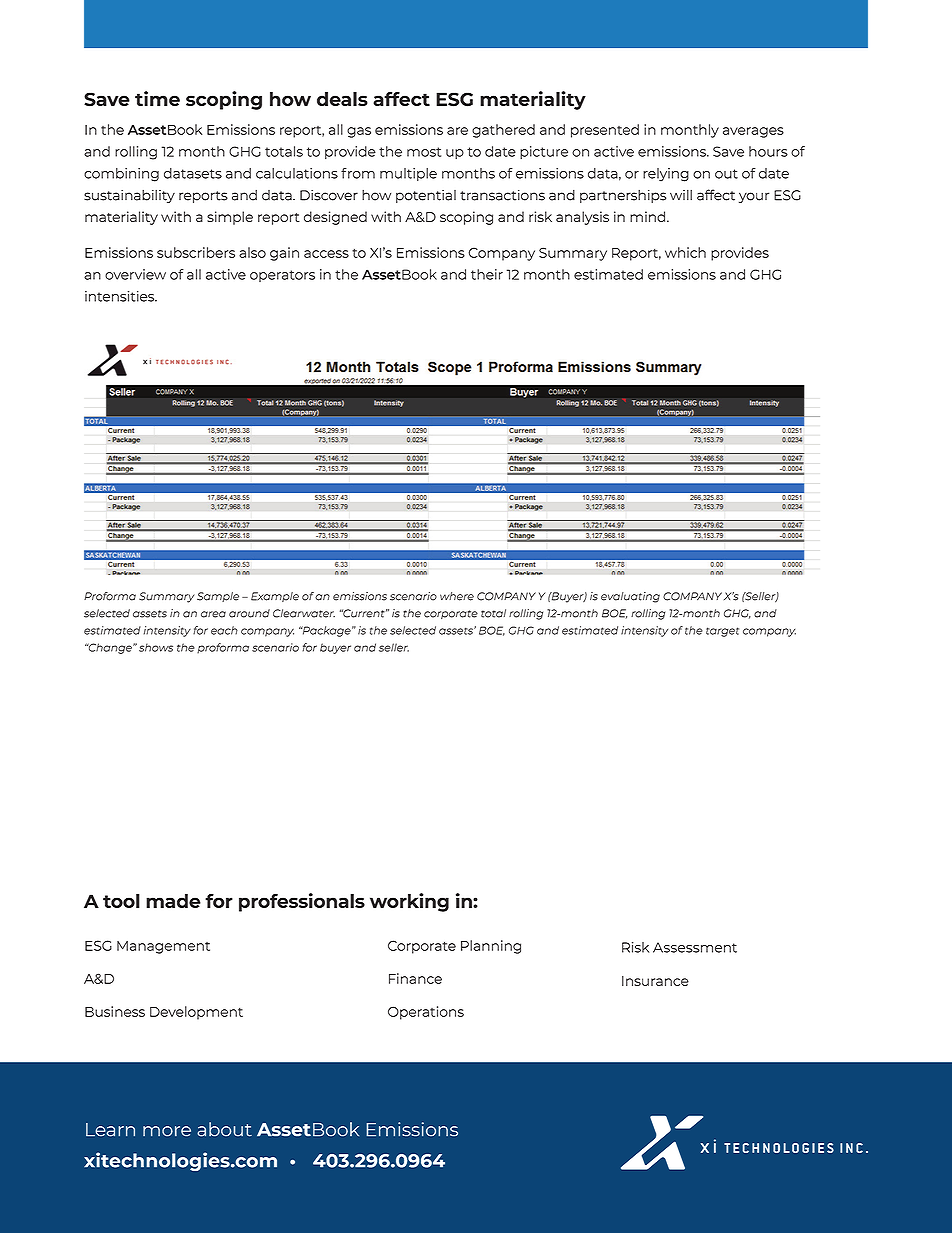 The height and width of the screenshot is (1233, 952). What do you see at coordinates (157, 98) in the screenshot?
I see `time` at bounding box center [157, 98].
